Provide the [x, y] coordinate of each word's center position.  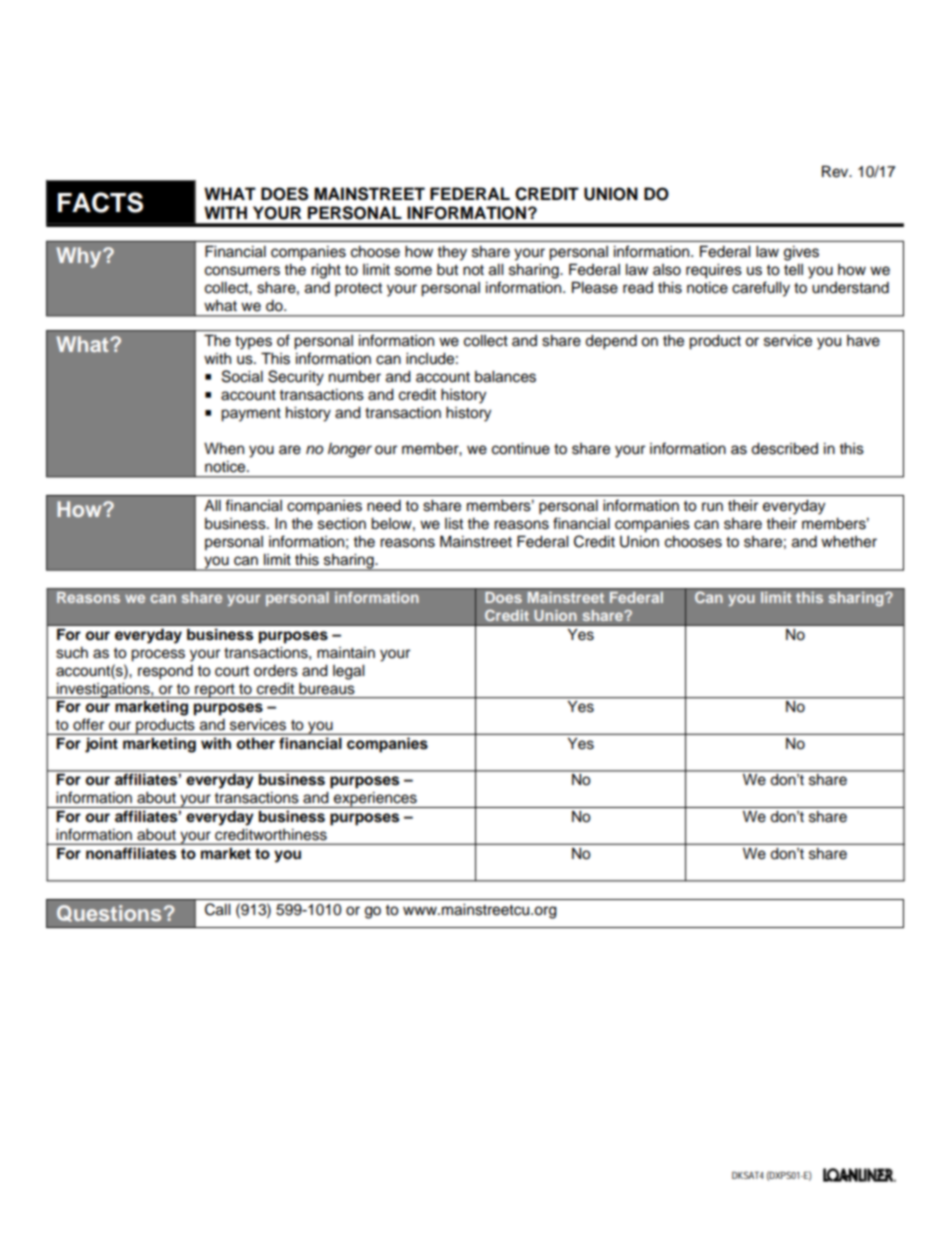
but [447, 270]
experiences [375, 800]
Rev [836, 171]
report [215, 691]
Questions [109, 913]
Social [242, 376]
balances [505, 377]
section [342, 524]
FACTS [100, 202]
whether [849, 542]
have [863, 341]
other [256, 743]
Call [217, 909]
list [454, 524]
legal [348, 672]
